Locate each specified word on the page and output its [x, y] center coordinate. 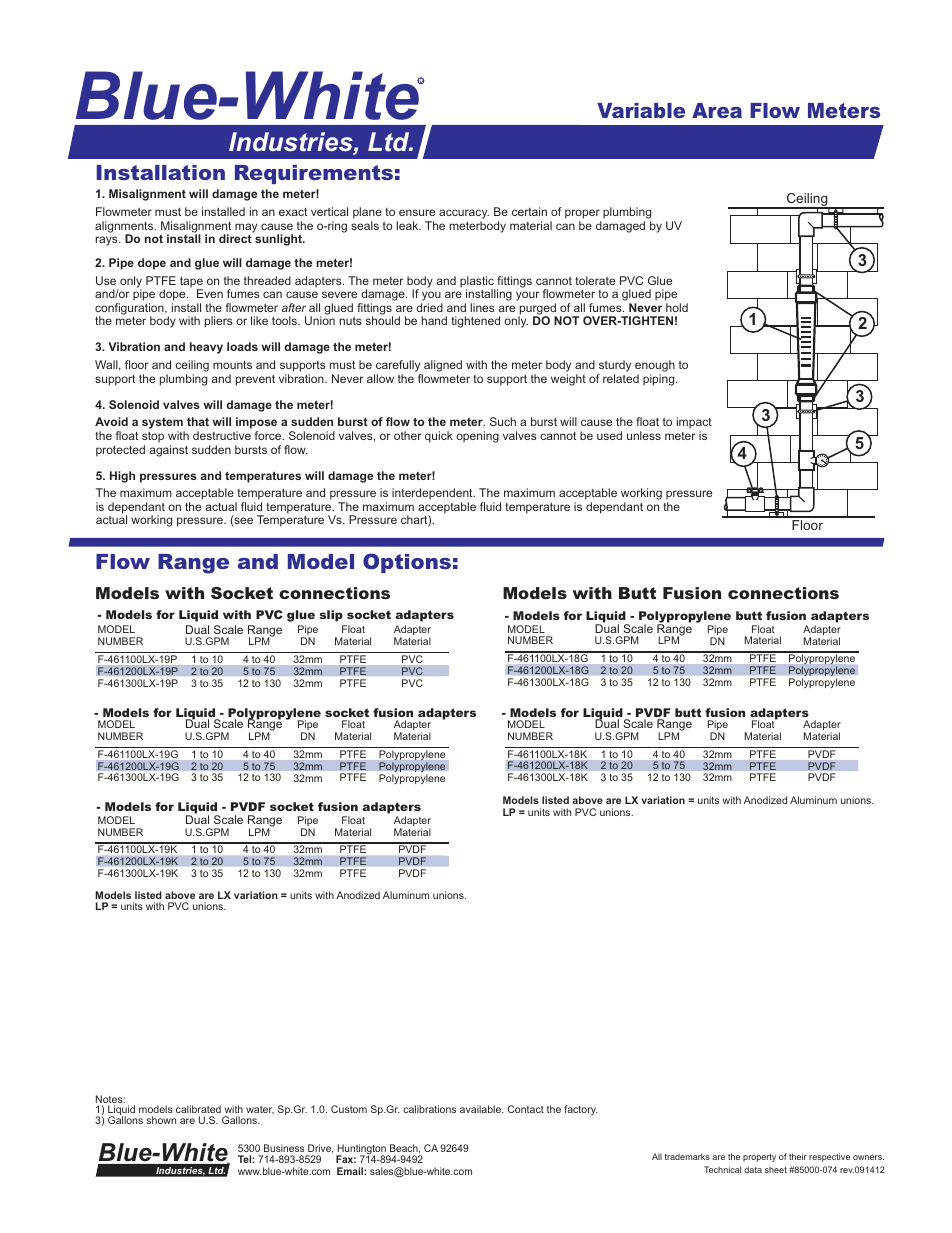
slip [331, 616]
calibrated [198, 1109]
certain [529, 211]
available [481, 1109]
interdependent [433, 495]
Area [717, 110]
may [246, 228]
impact [694, 424]
